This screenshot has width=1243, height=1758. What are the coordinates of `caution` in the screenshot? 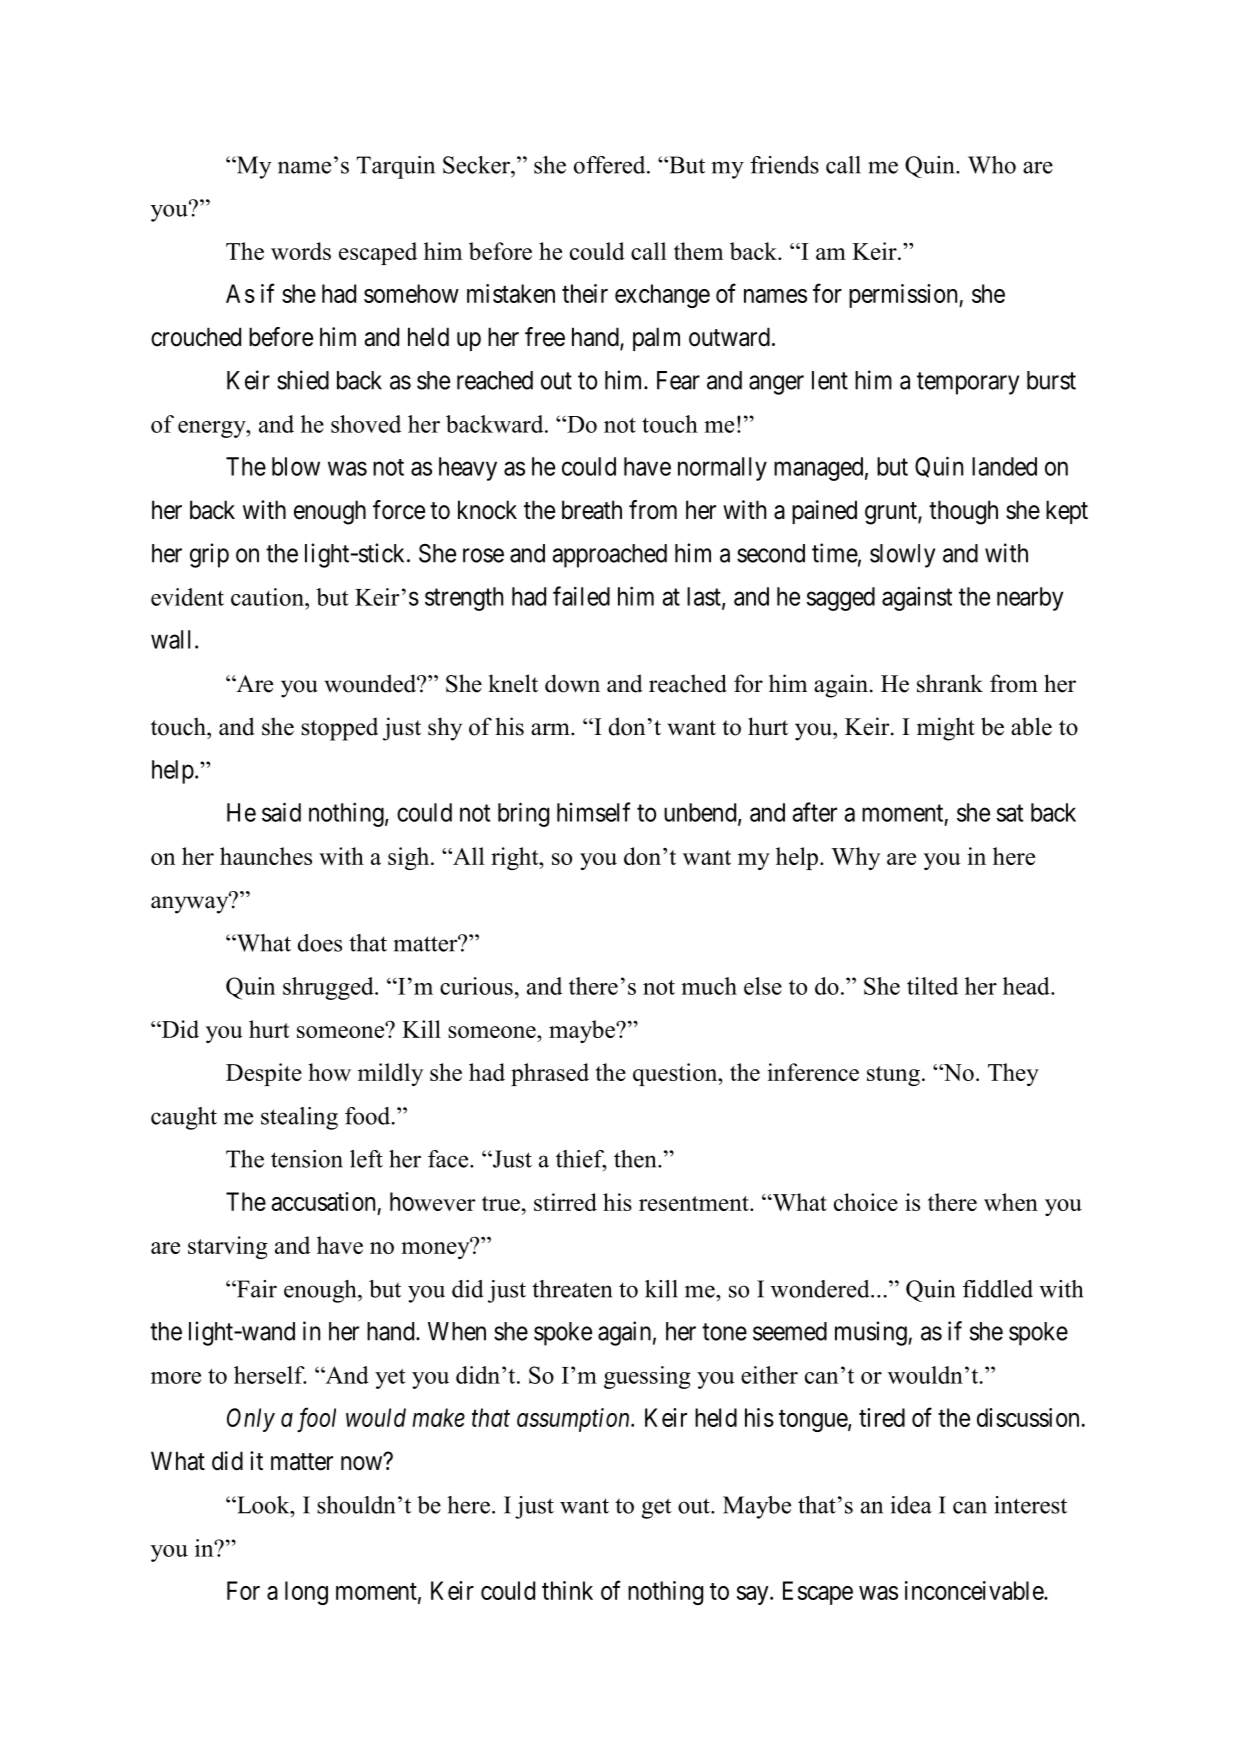 It's located at (268, 597).
